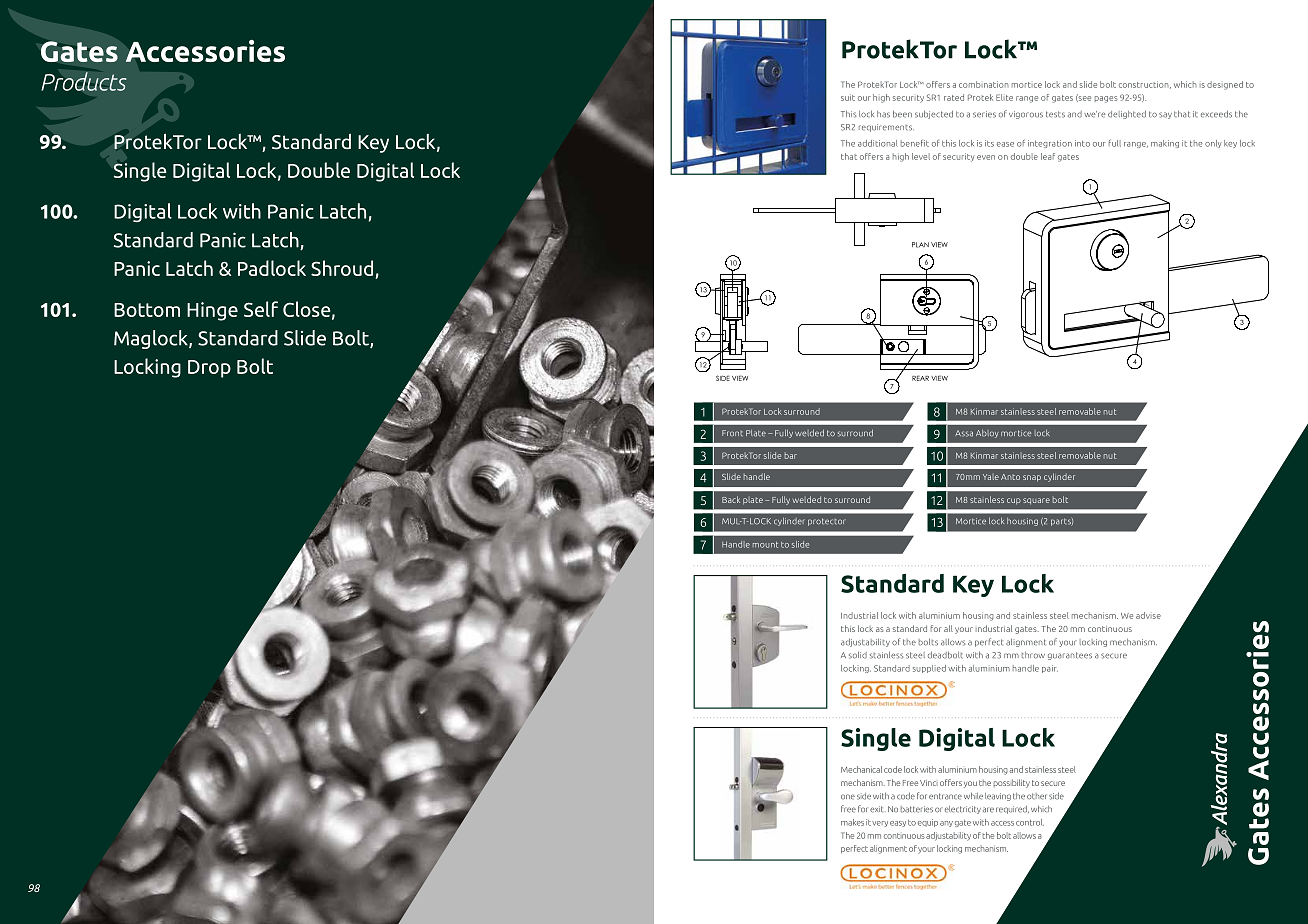 The image size is (1308, 924). I want to click on Shroud, so click(342, 268).
